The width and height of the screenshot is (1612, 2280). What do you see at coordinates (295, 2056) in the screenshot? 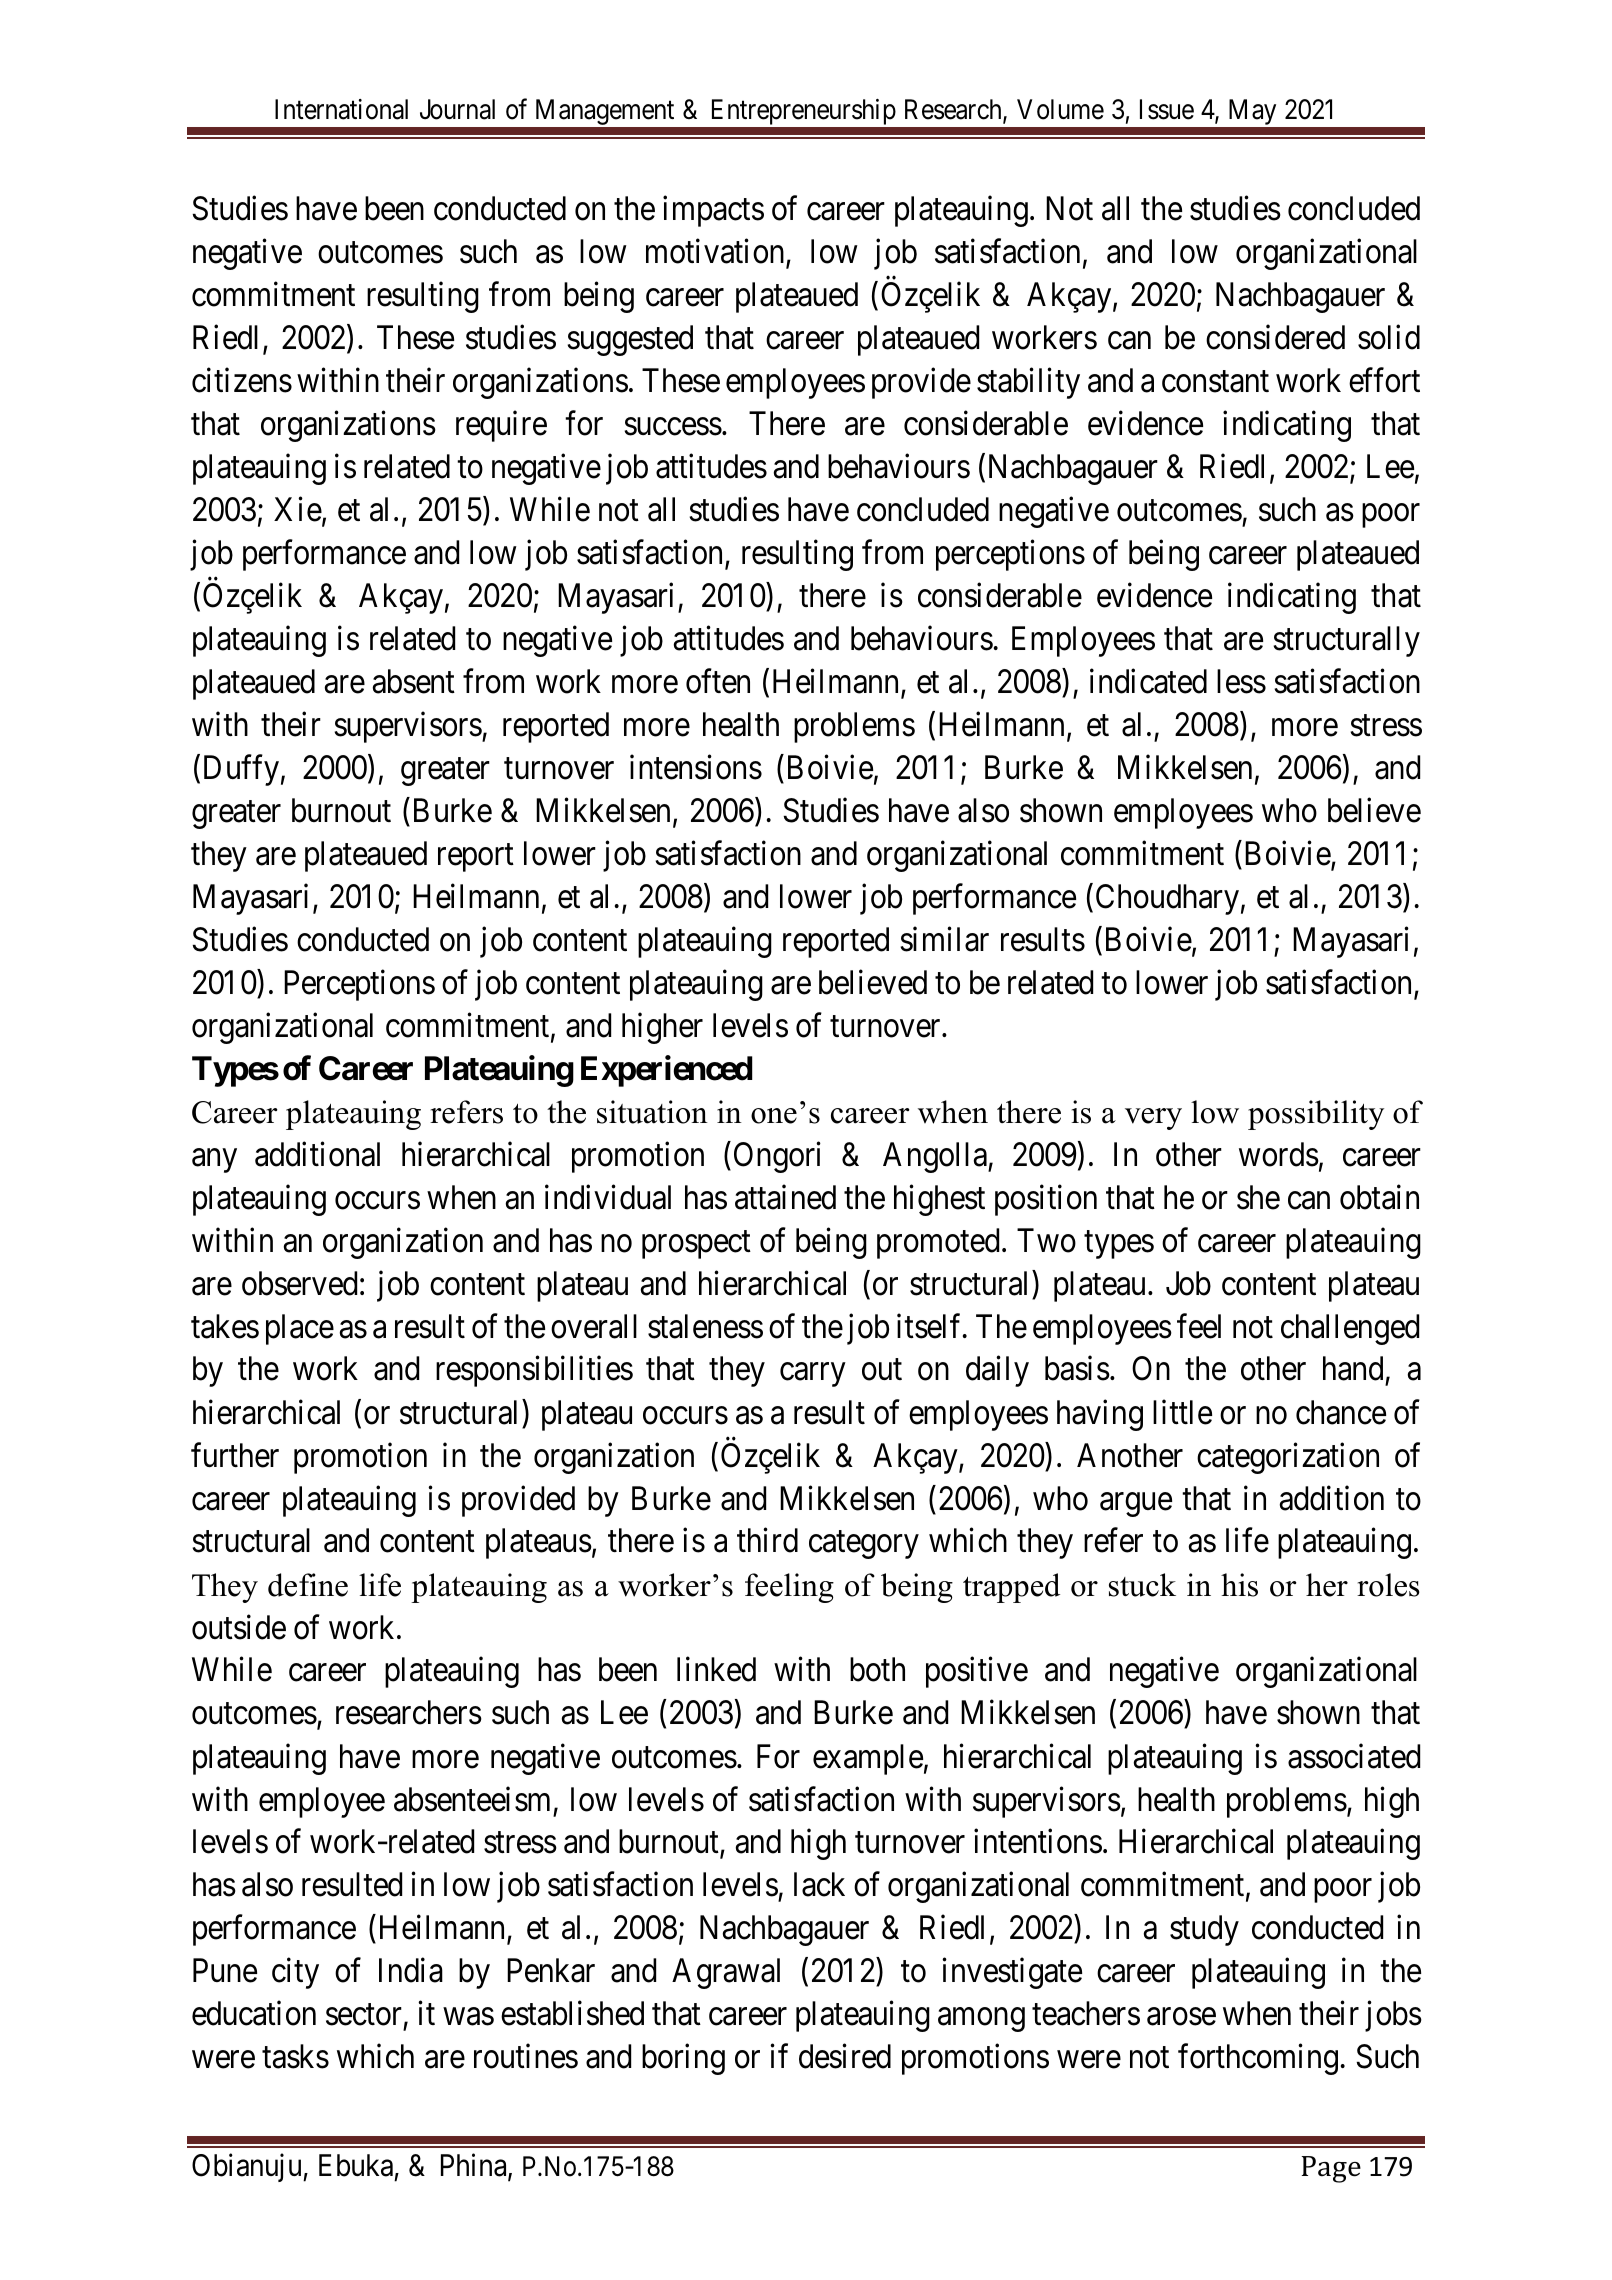
I see `tasks` at bounding box center [295, 2056].
